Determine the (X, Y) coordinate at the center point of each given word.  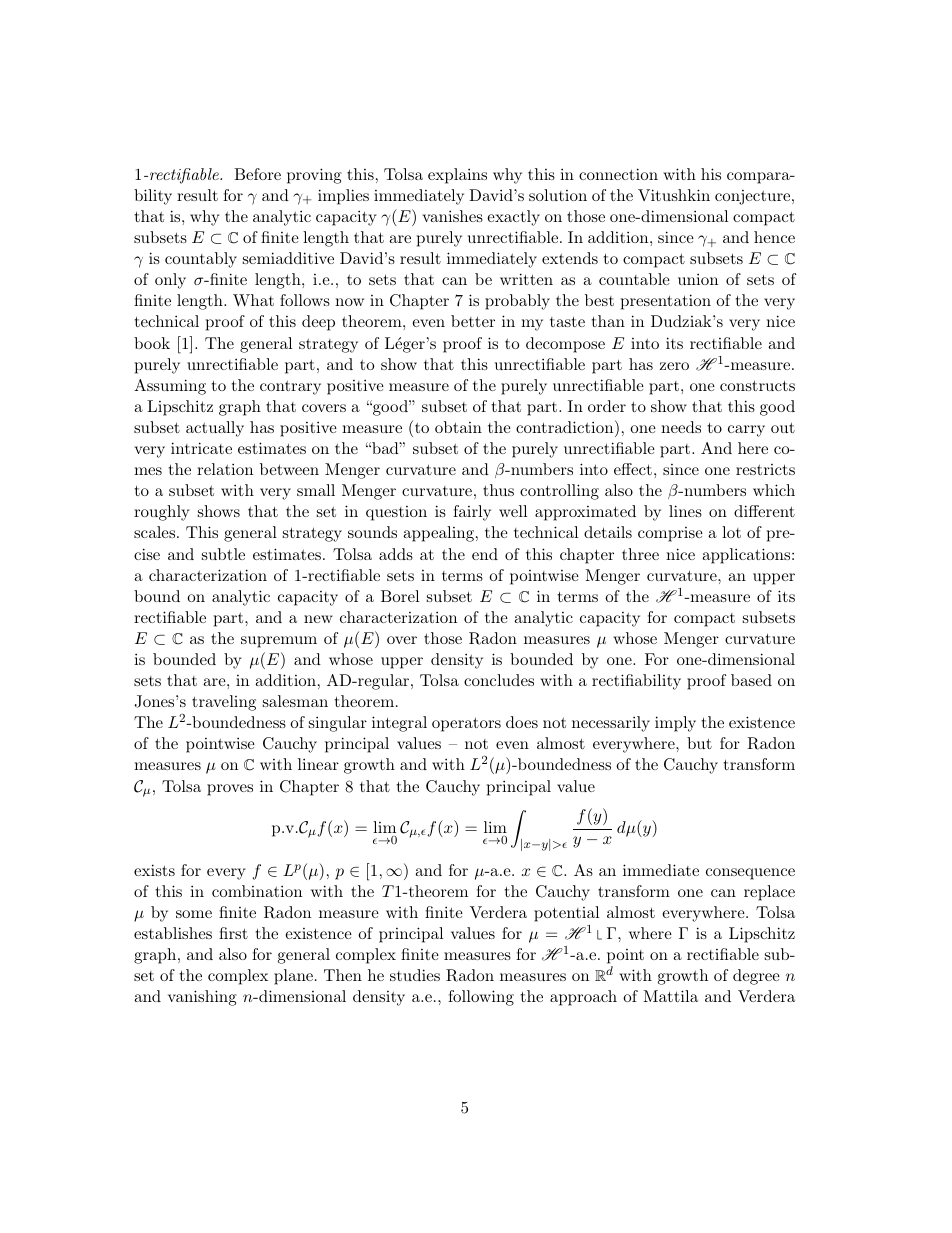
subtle (223, 554)
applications (746, 556)
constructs (757, 385)
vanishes (452, 216)
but (699, 743)
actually (215, 429)
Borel (400, 596)
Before (257, 174)
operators (466, 724)
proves (230, 790)
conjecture (752, 197)
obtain (458, 427)
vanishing (202, 998)
